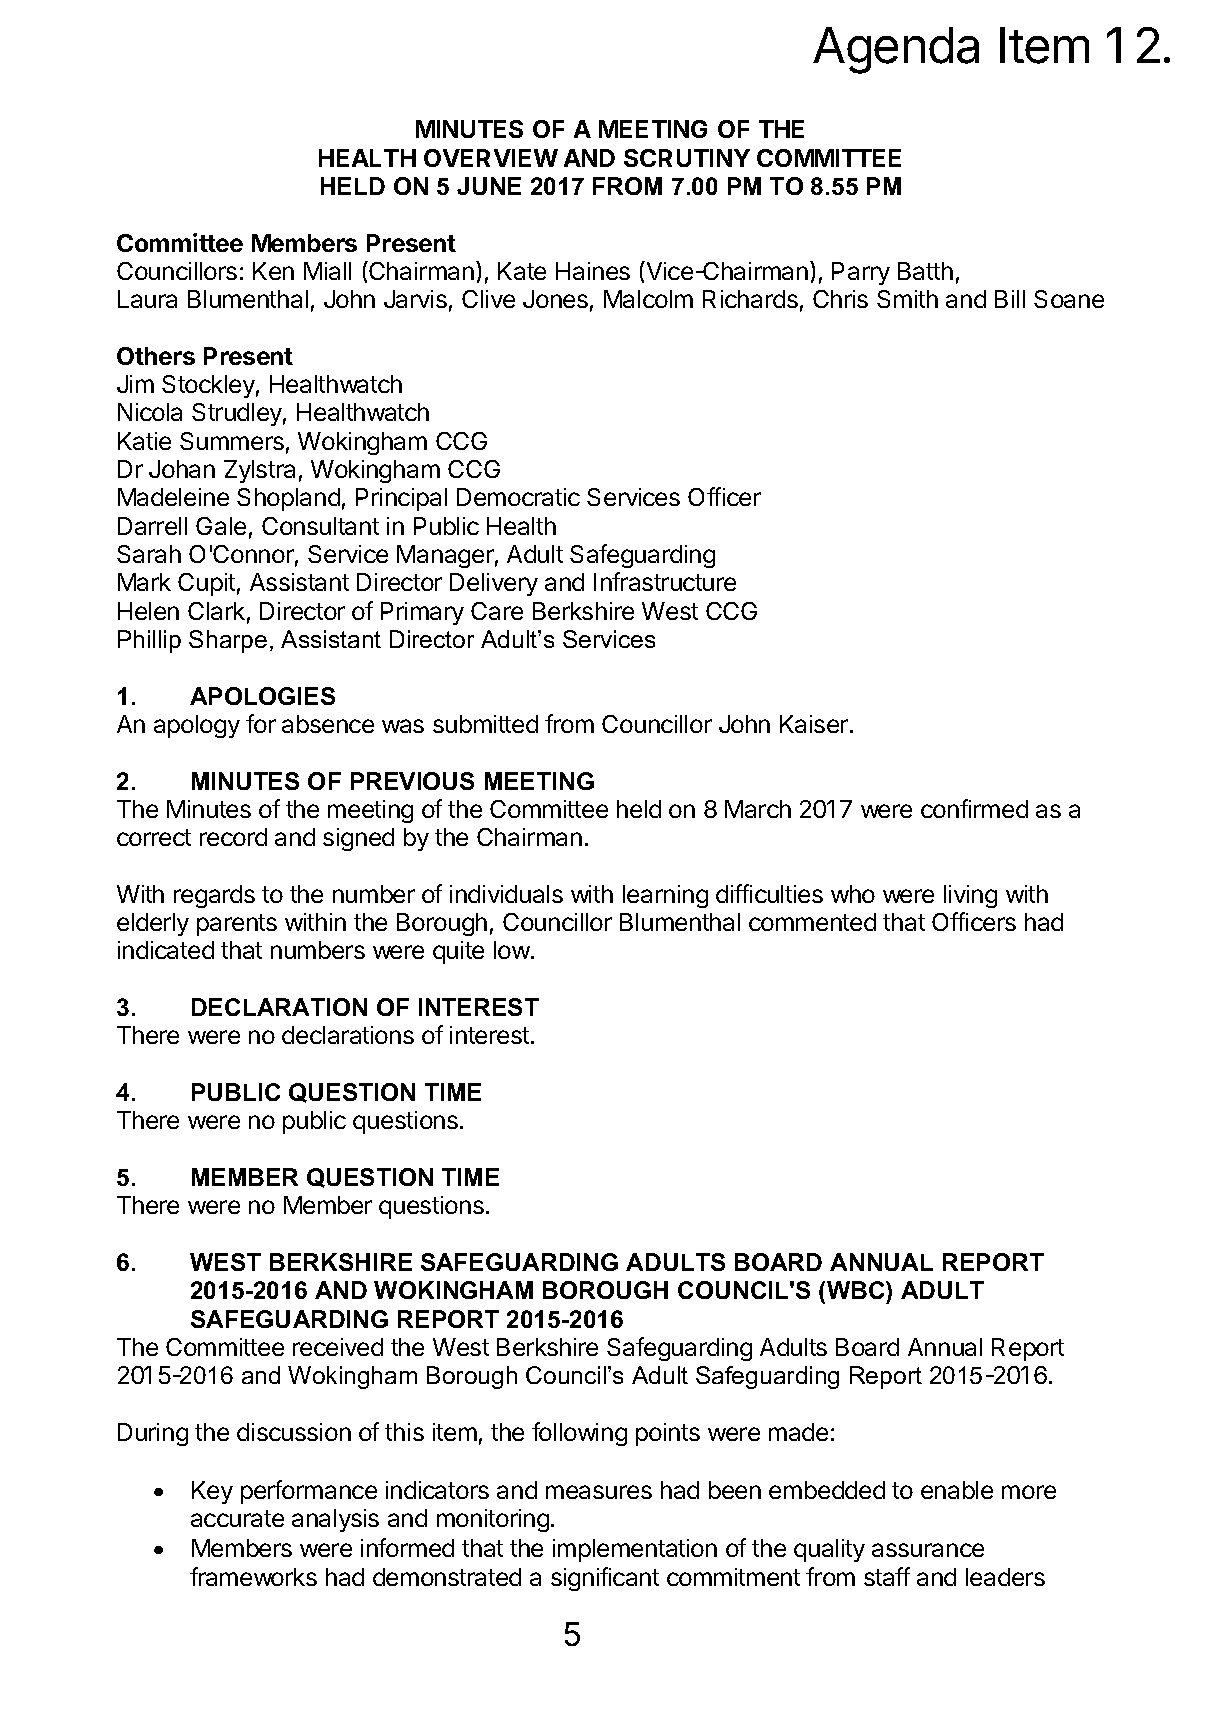  What do you see at coordinates (233, 837) in the screenshot?
I see `record` at bounding box center [233, 837].
